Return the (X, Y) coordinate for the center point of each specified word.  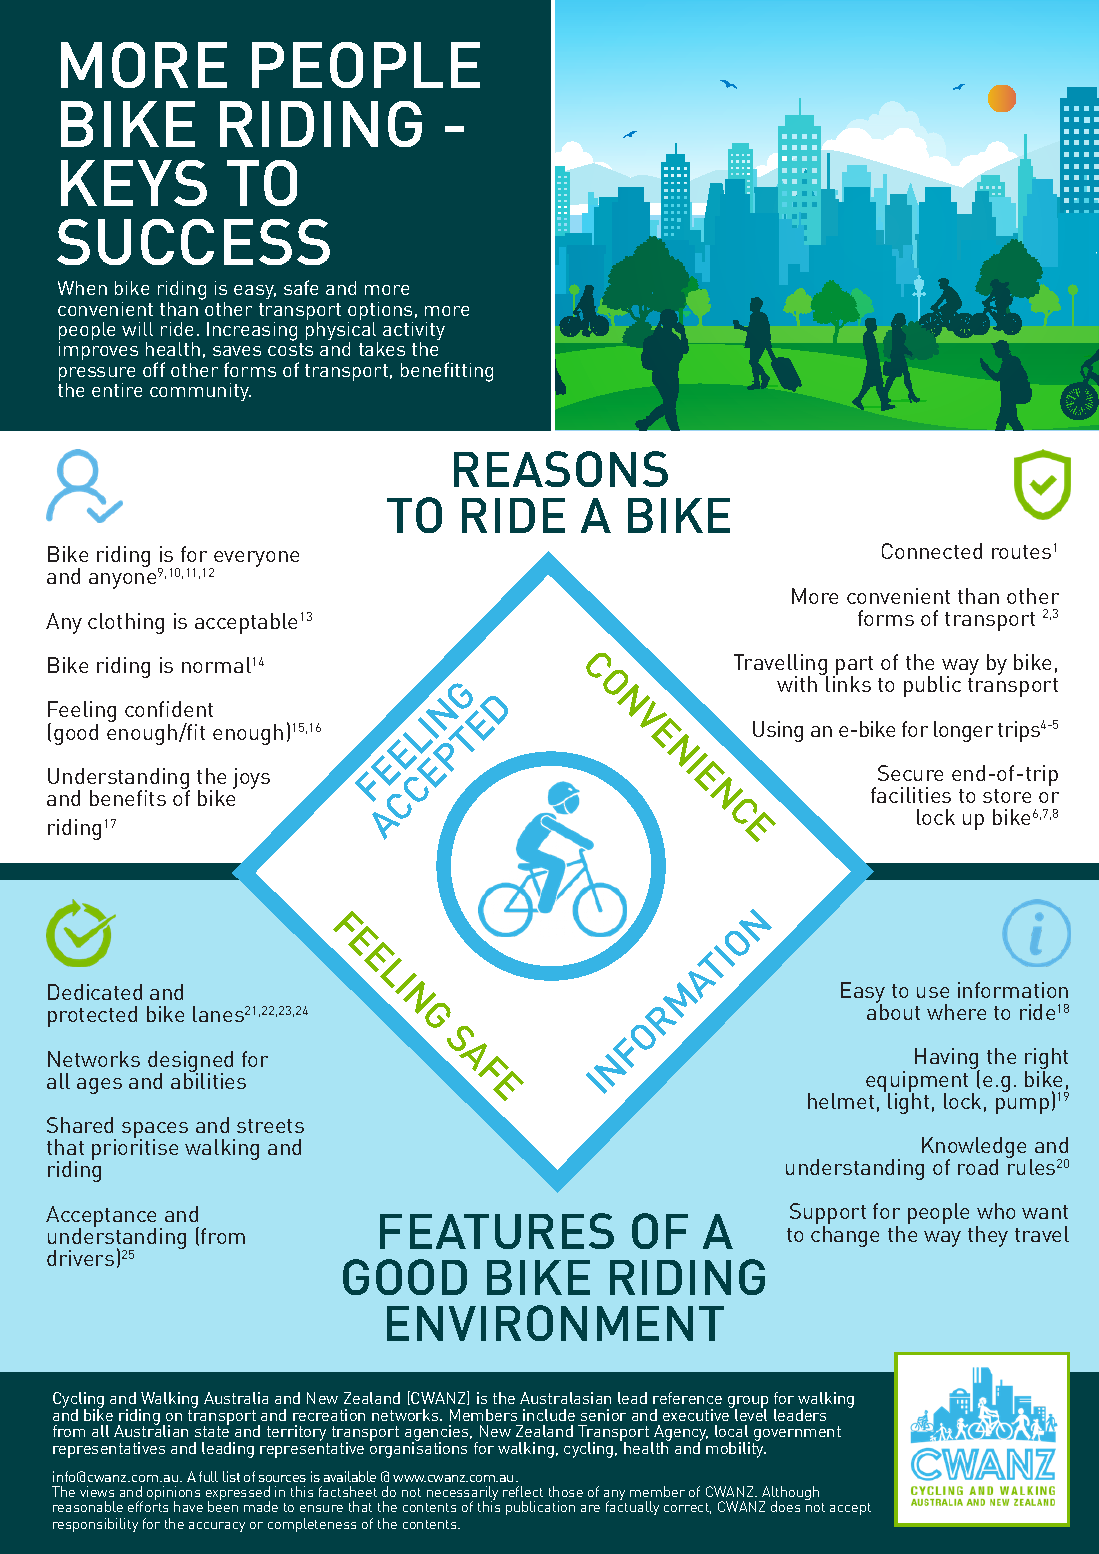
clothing (126, 623)
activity (414, 332)
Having (947, 1060)
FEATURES (497, 1231)
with (797, 684)
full (208, 1476)
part (853, 667)
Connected (932, 551)
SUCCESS (193, 242)
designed (190, 1063)
